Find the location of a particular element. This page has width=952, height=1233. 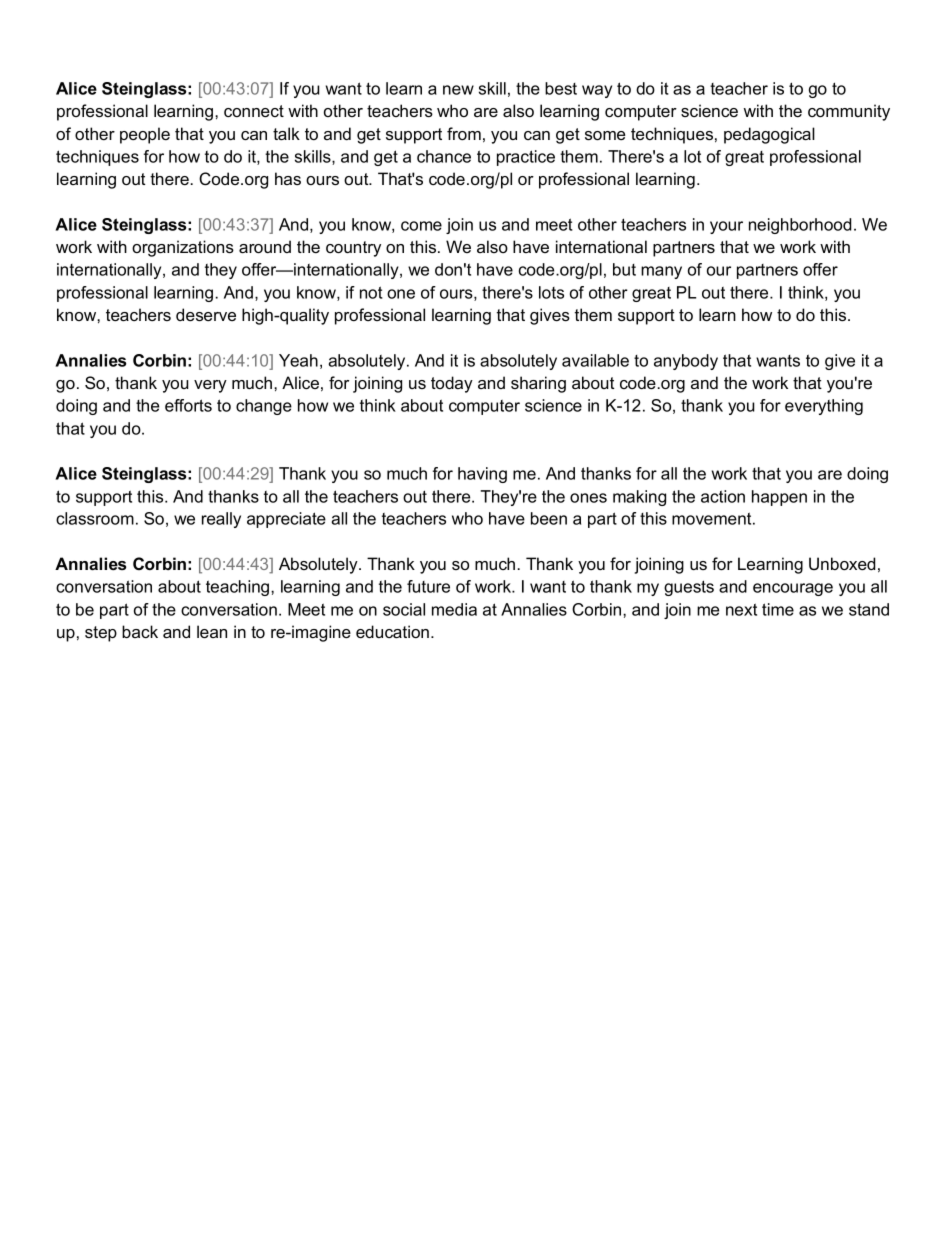

happen is located at coordinates (779, 498).
